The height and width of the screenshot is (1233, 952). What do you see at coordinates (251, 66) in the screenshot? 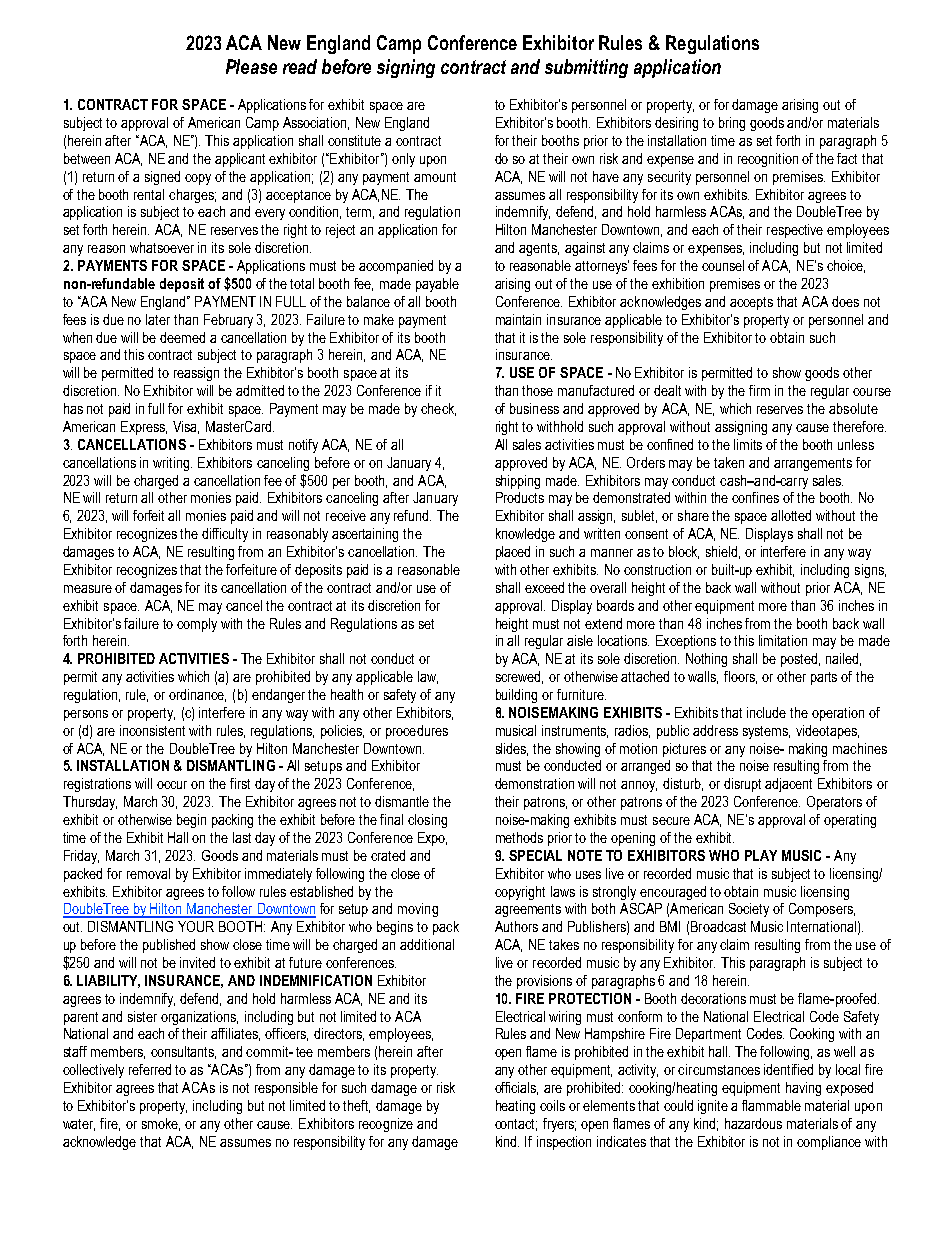
I see `Please` at bounding box center [251, 66].
